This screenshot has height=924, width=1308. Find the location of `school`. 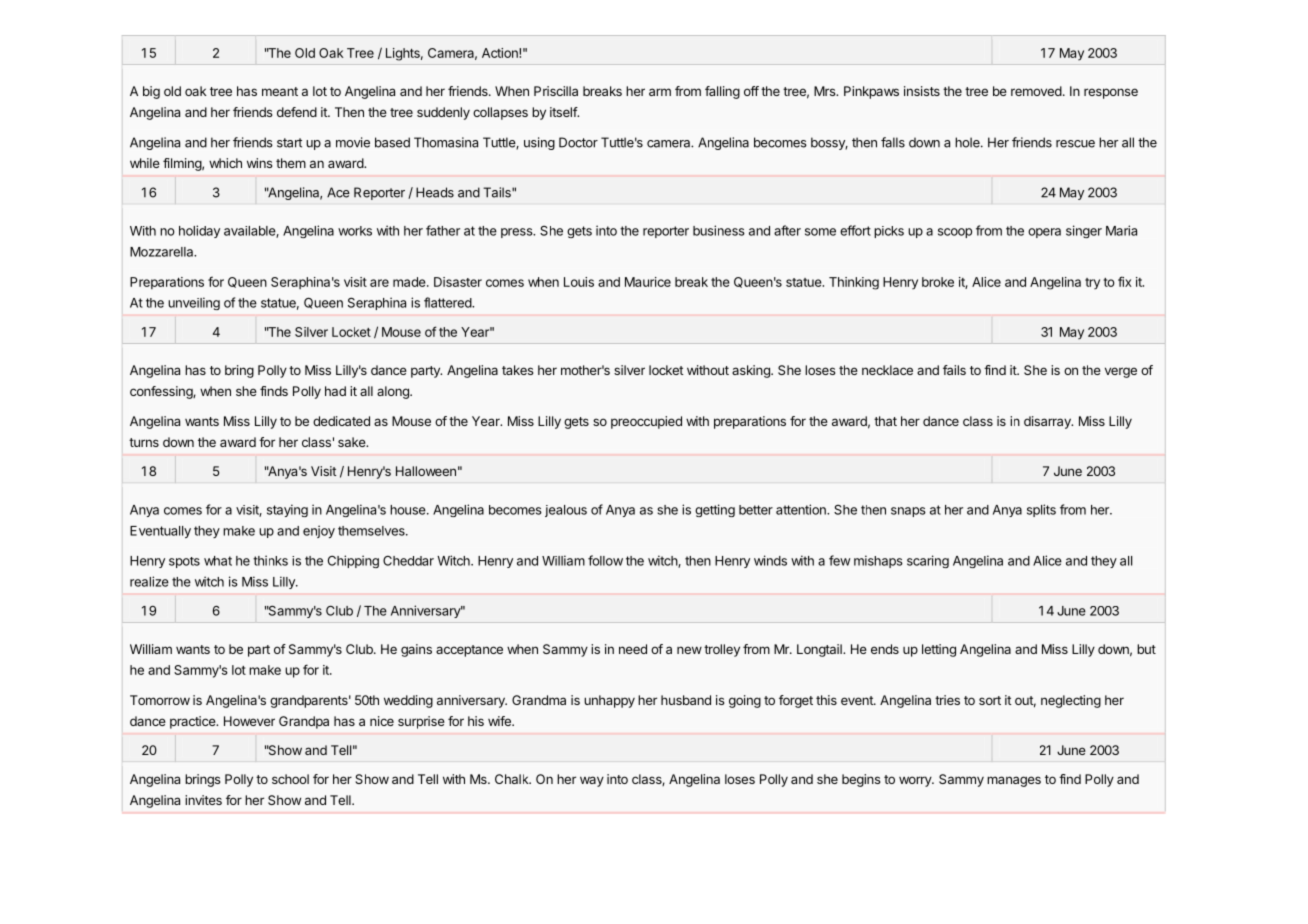

school is located at coordinates (290, 779).
